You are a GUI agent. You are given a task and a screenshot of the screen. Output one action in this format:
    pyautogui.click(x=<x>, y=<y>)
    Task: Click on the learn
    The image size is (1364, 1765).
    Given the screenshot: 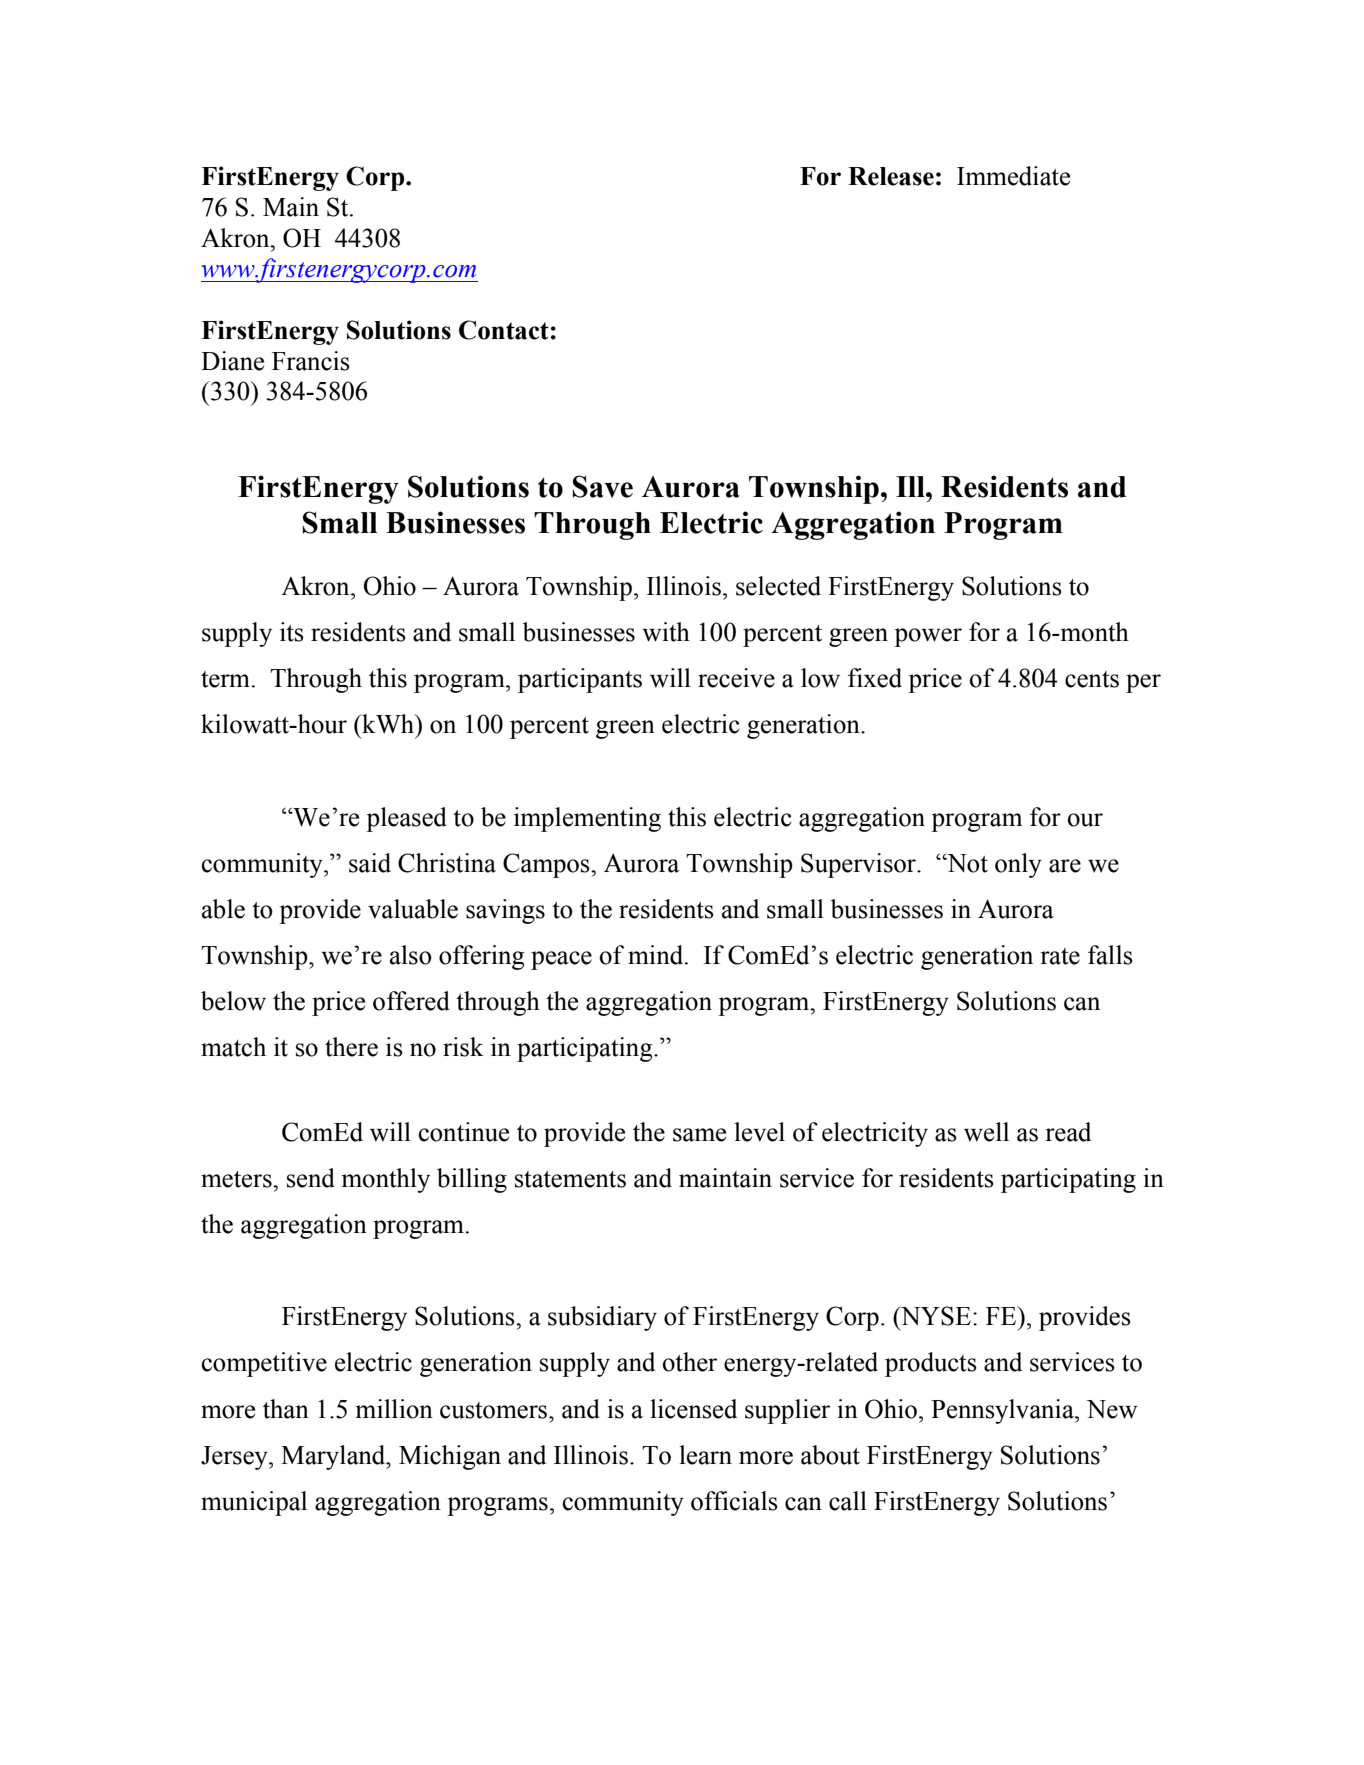 What is the action you would take?
    pyautogui.click(x=705, y=1455)
